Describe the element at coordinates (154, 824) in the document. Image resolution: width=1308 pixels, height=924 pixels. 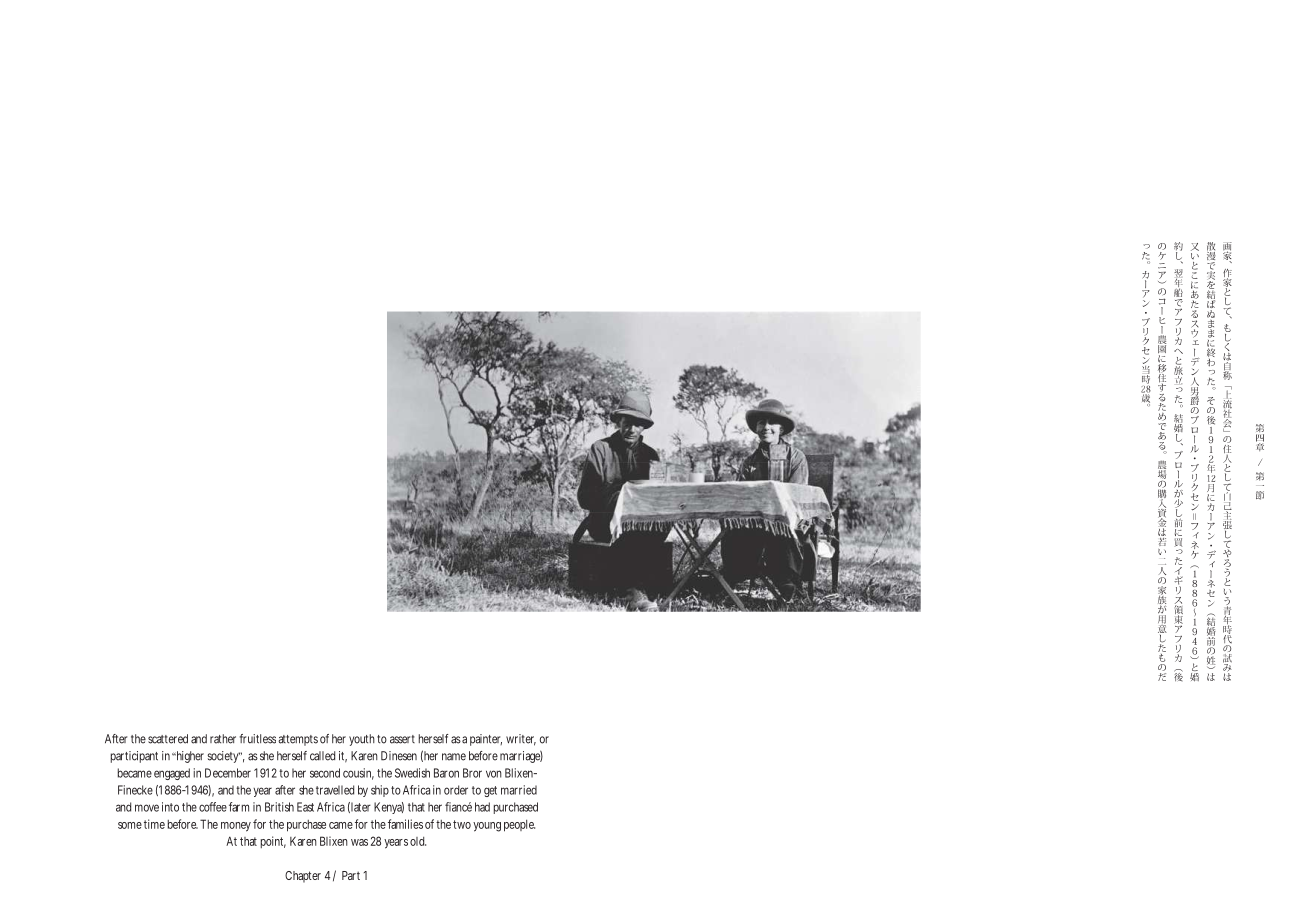
I see `time` at that location.
